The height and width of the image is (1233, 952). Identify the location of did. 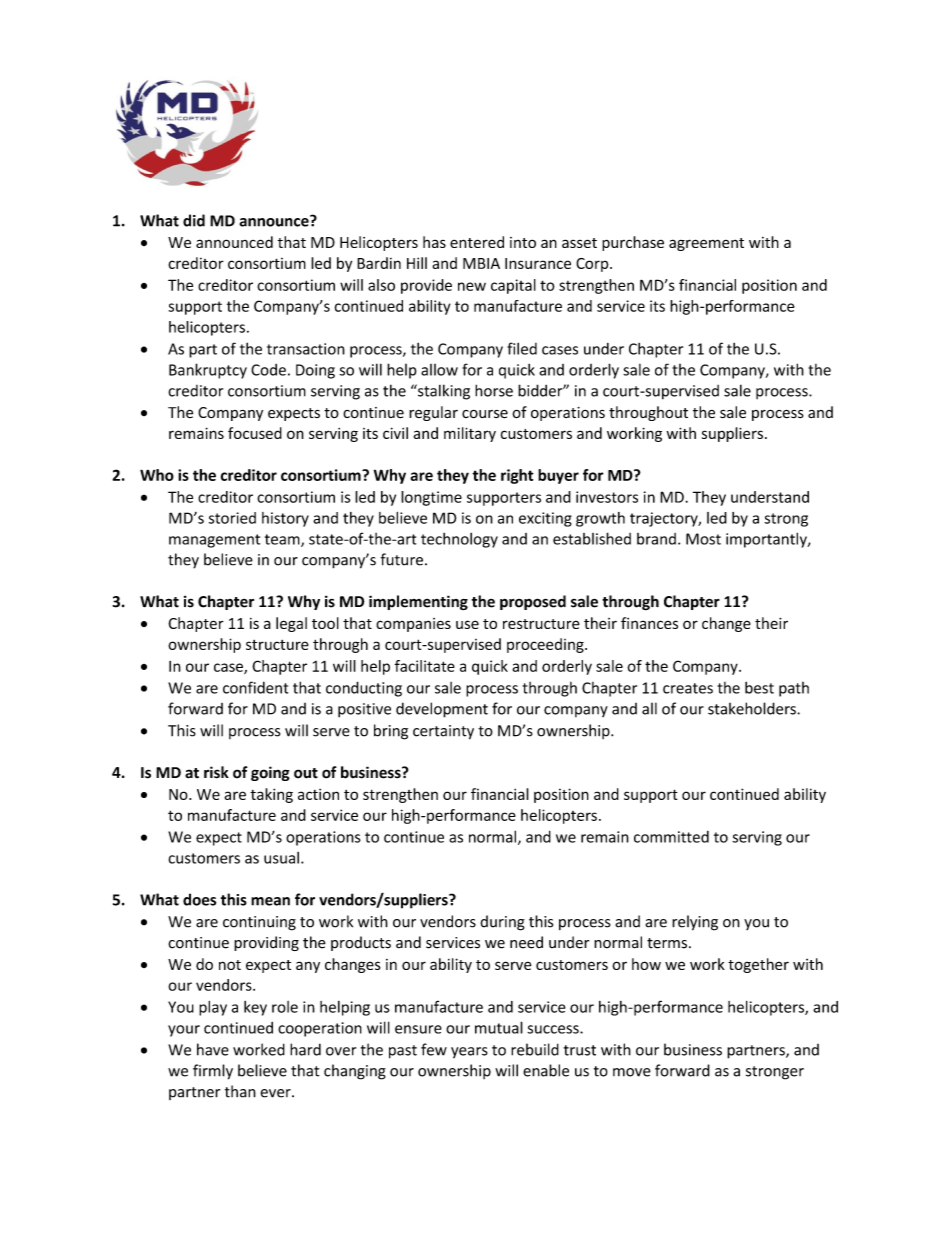
(194, 220).
